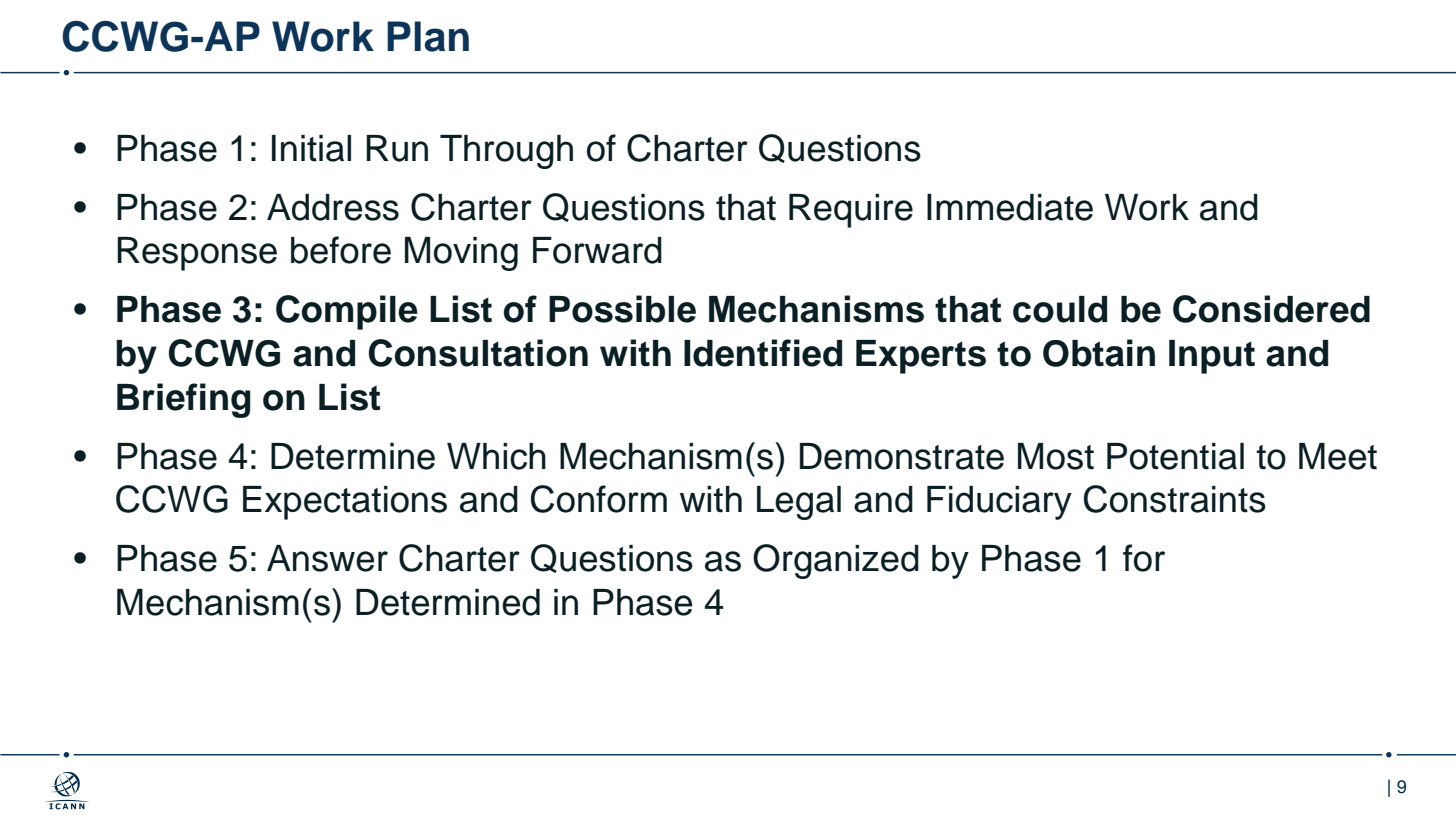 The width and height of the document is (1456, 819). I want to click on Organized, so click(836, 561).
